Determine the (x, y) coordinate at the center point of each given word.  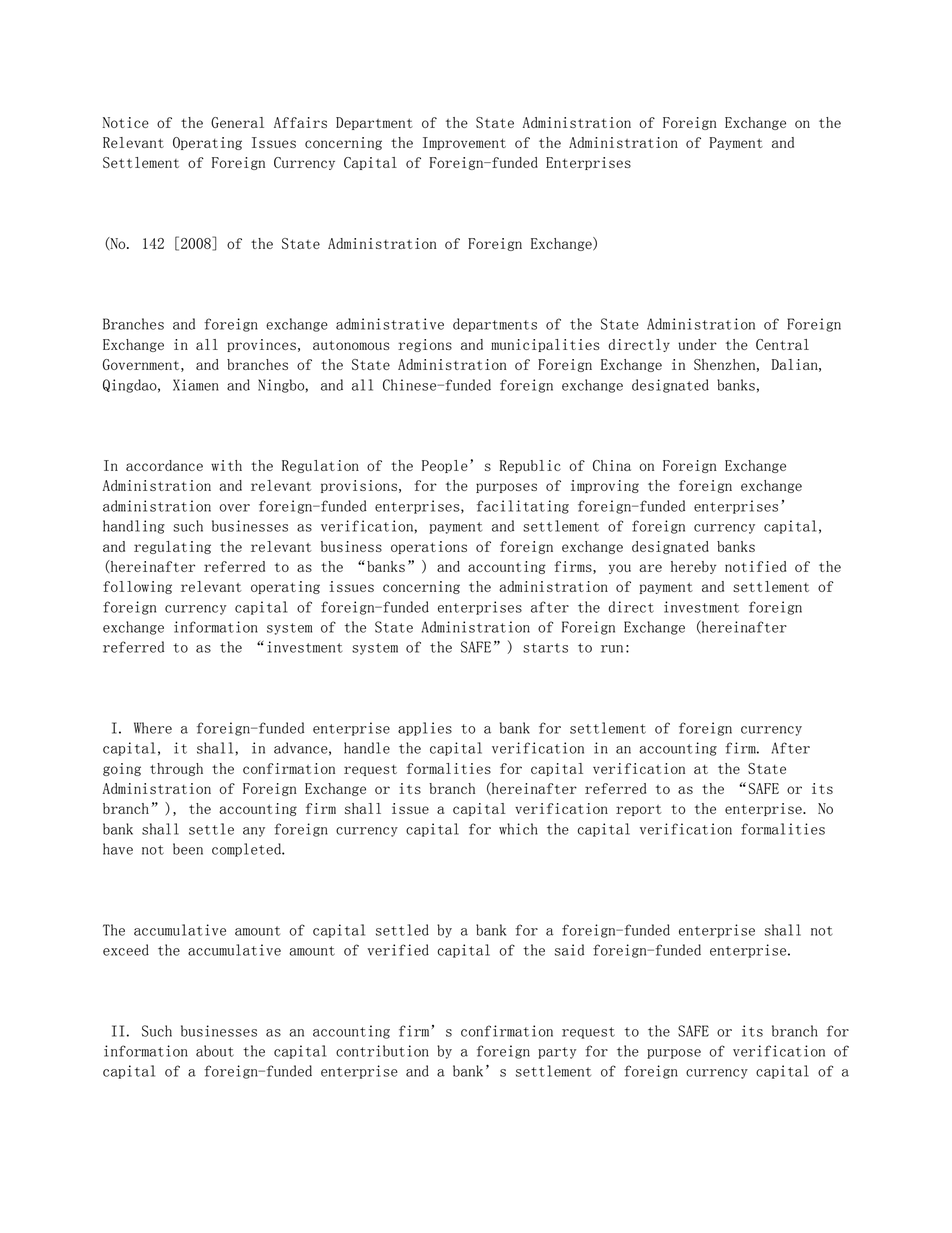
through (176, 769)
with (226, 465)
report (639, 810)
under (697, 344)
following (137, 587)
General (237, 122)
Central (782, 344)
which (518, 829)
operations (429, 547)
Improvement (464, 143)
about (215, 1051)
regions (425, 345)
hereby (693, 567)
